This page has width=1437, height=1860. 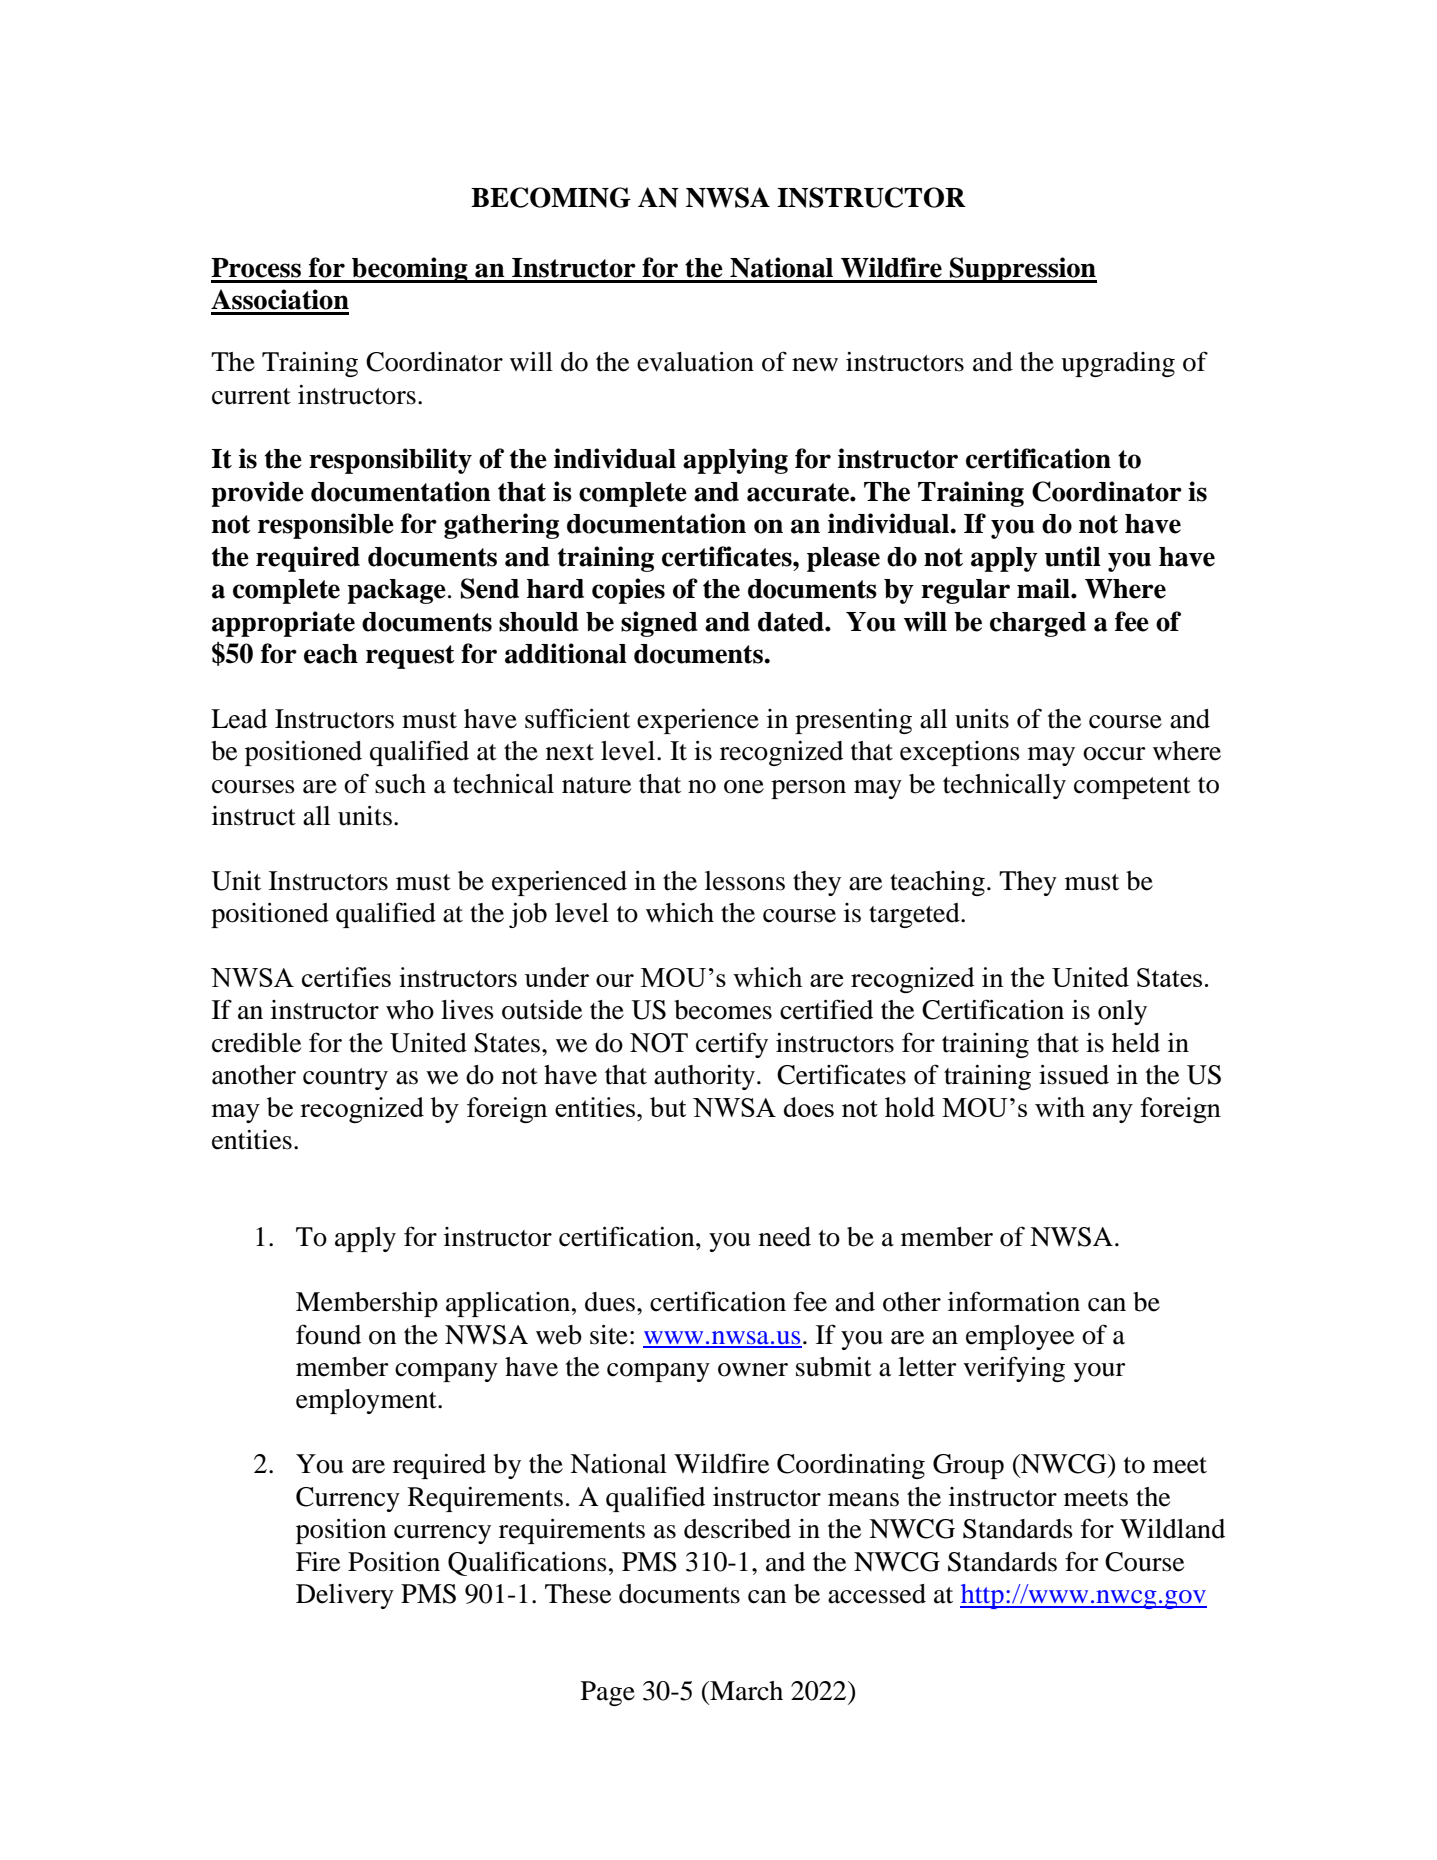 What do you see at coordinates (400, 784) in the page?
I see `such` at bounding box center [400, 784].
